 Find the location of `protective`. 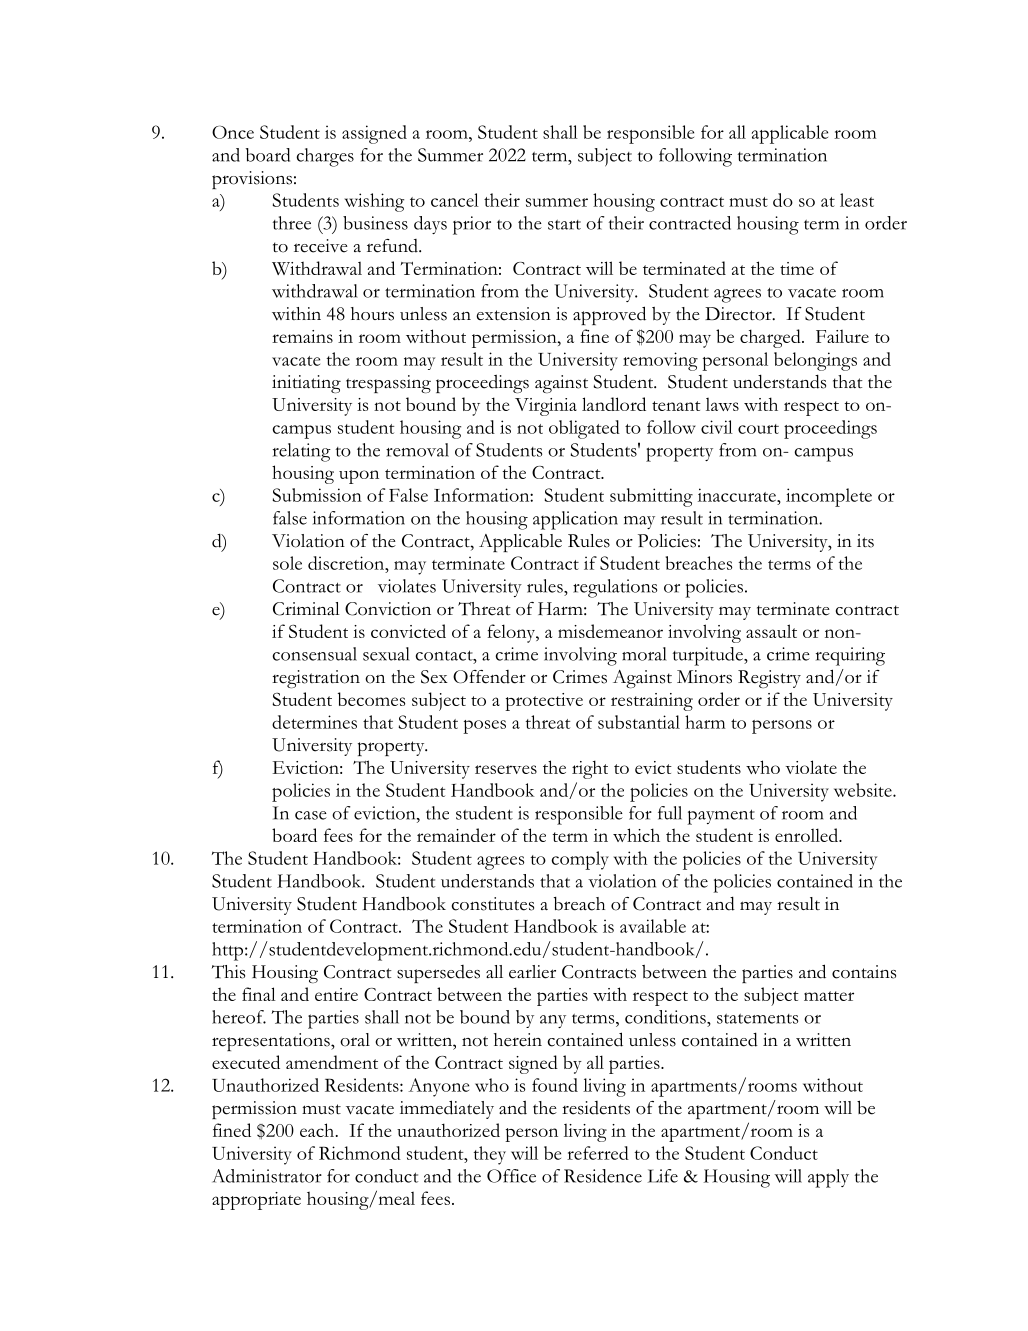

protective is located at coordinates (544, 702).
